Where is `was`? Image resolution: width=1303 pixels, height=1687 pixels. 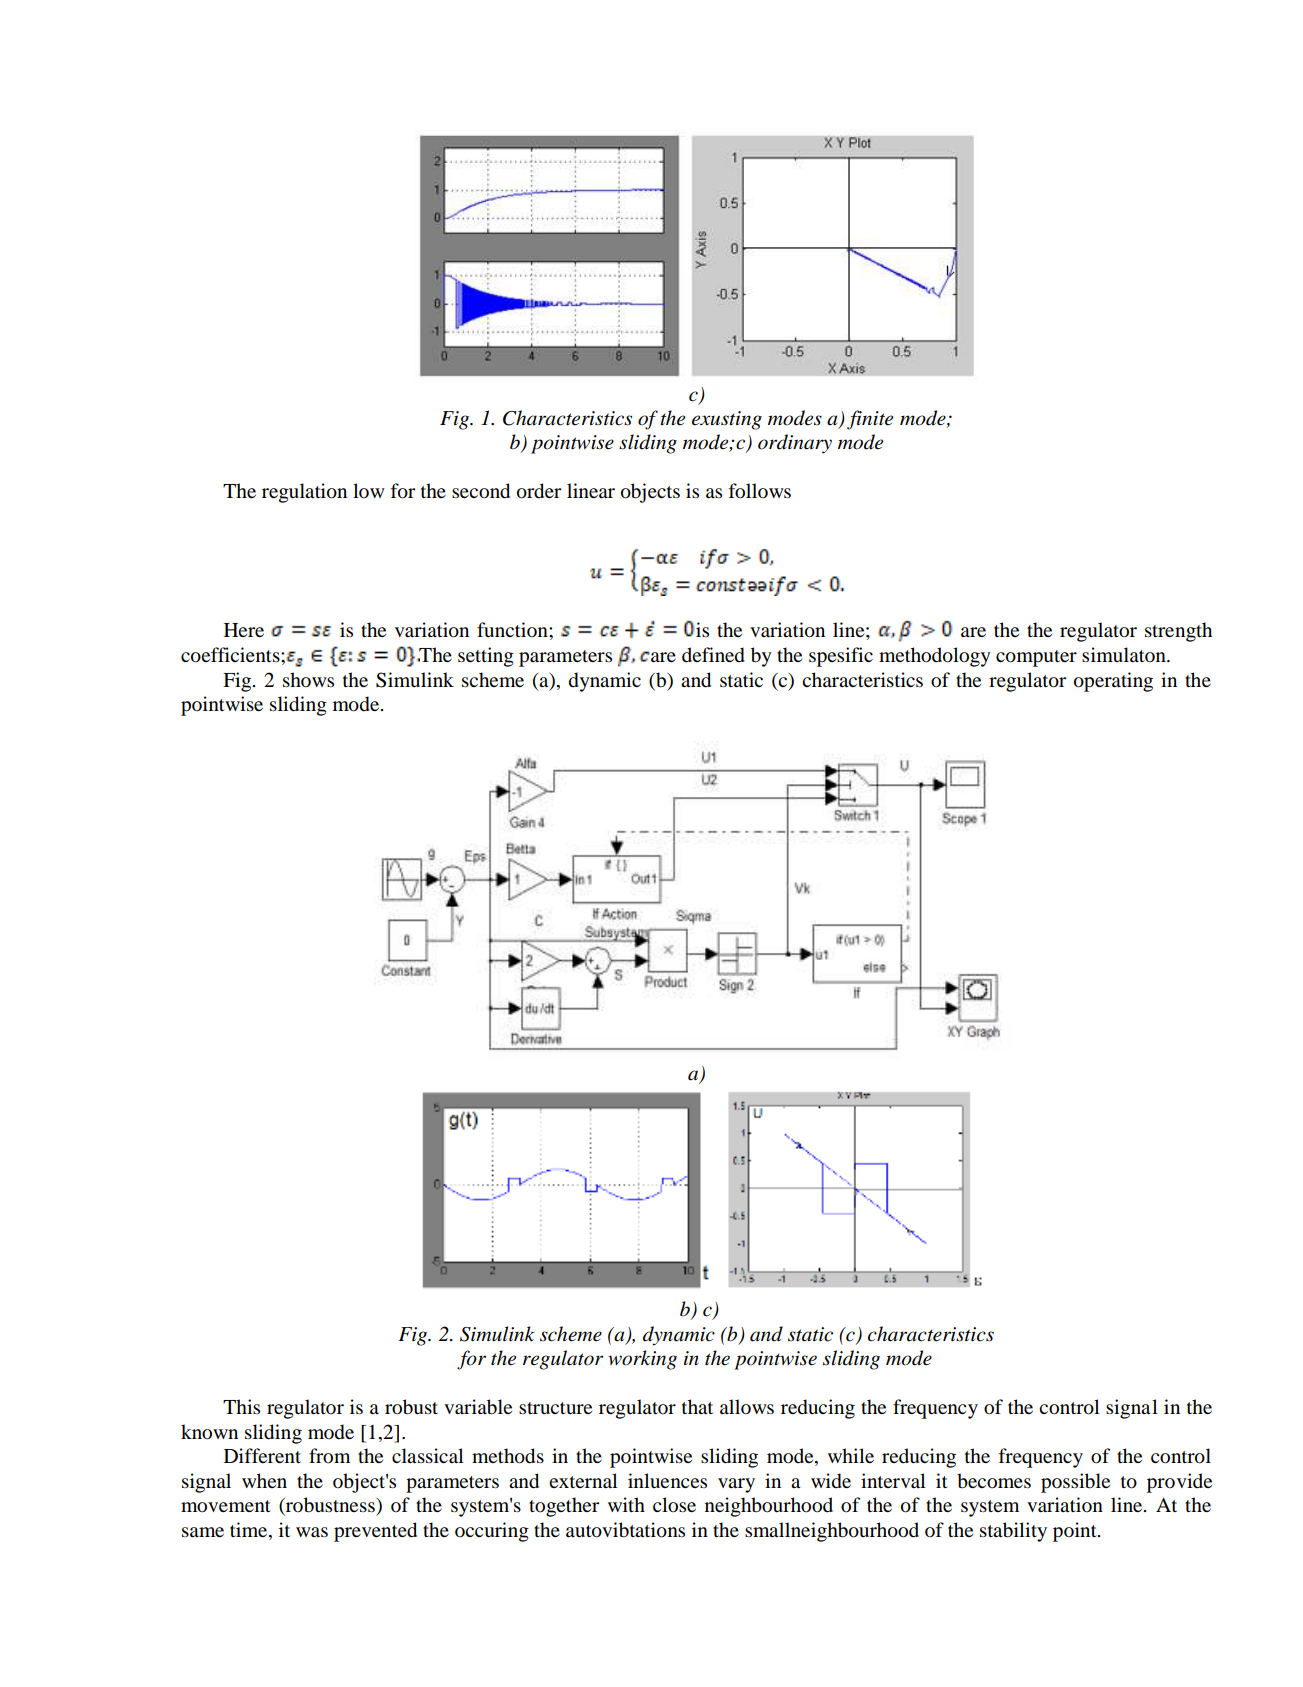 was is located at coordinates (312, 1532).
